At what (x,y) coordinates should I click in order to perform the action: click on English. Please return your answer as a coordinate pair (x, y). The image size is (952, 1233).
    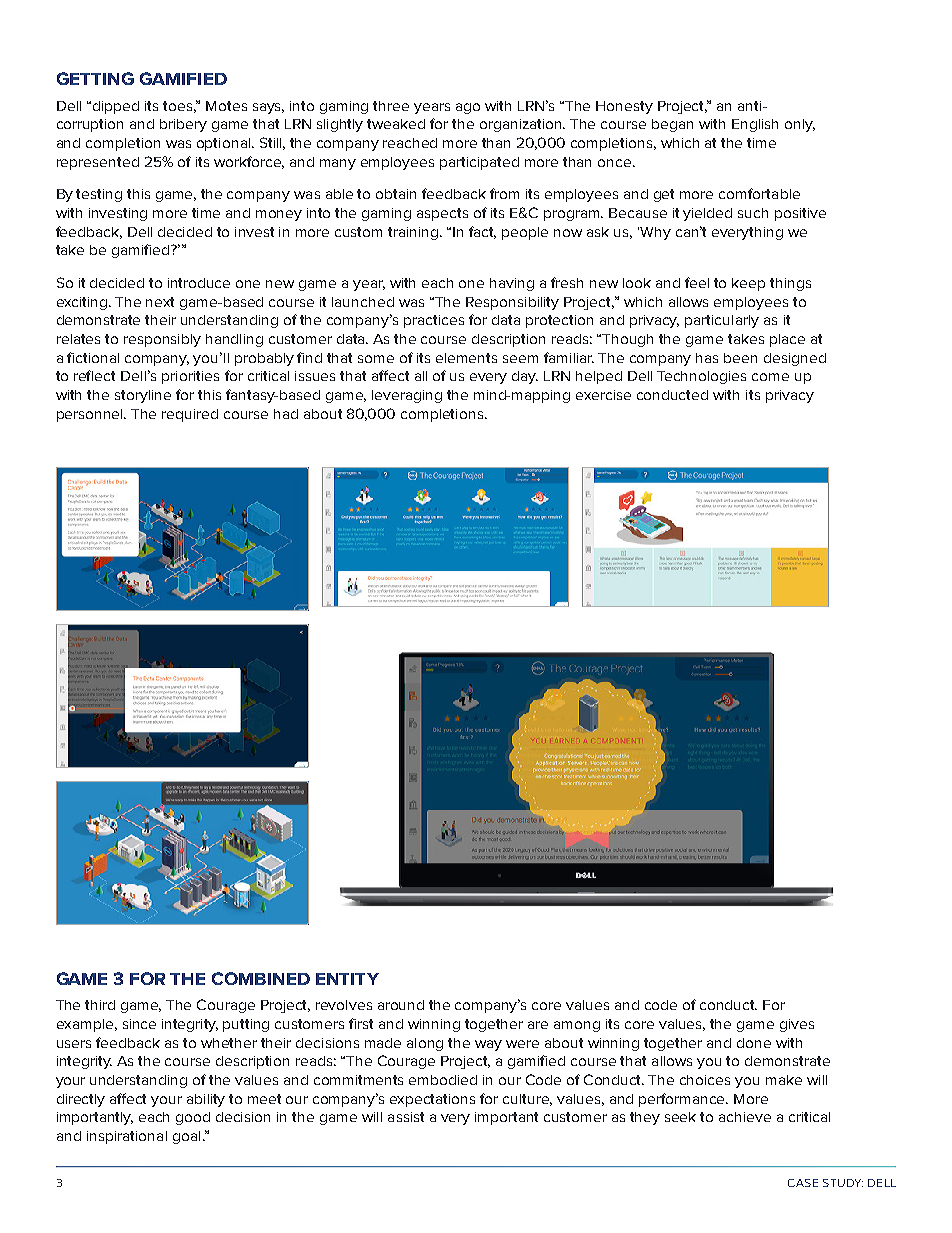
    Looking at the image, I should click on (755, 125).
